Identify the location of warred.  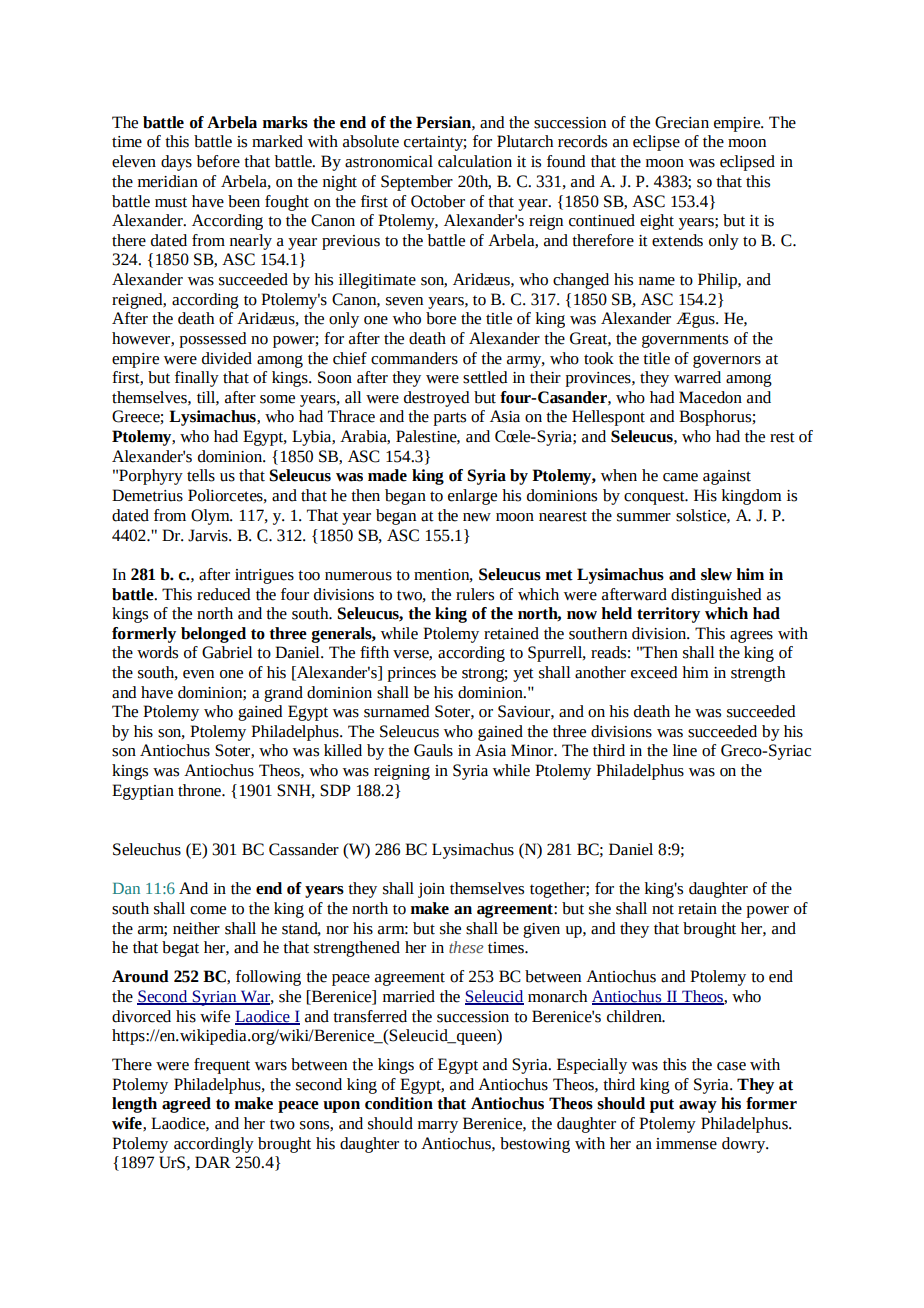
(697, 377).
